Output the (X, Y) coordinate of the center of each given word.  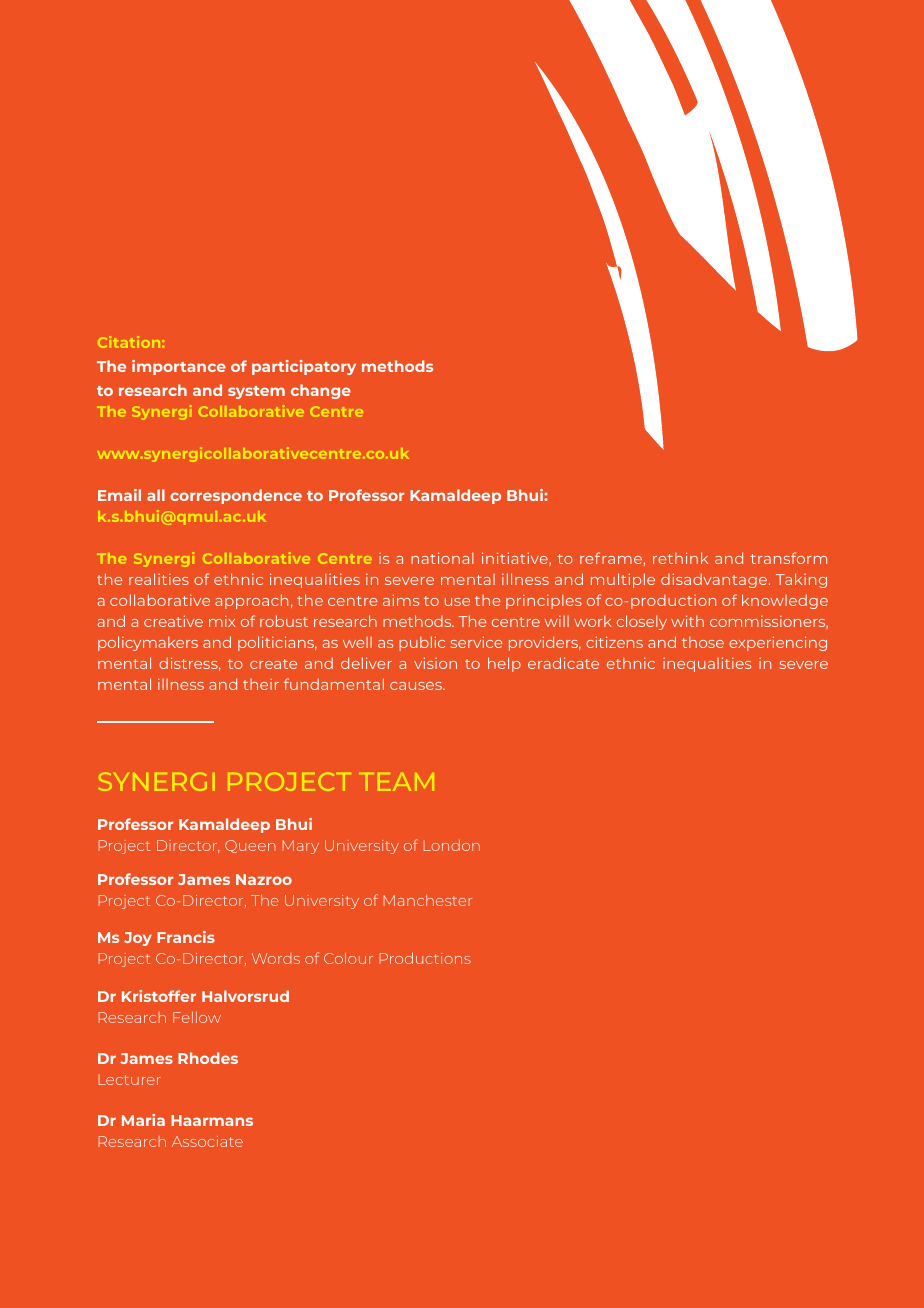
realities (159, 579)
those (703, 642)
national (442, 558)
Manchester (427, 900)
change (321, 391)
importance (179, 367)
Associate (207, 1141)
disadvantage (714, 580)
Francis (186, 937)
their (261, 684)
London (451, 845)
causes (417, 686)
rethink (680, 558)
